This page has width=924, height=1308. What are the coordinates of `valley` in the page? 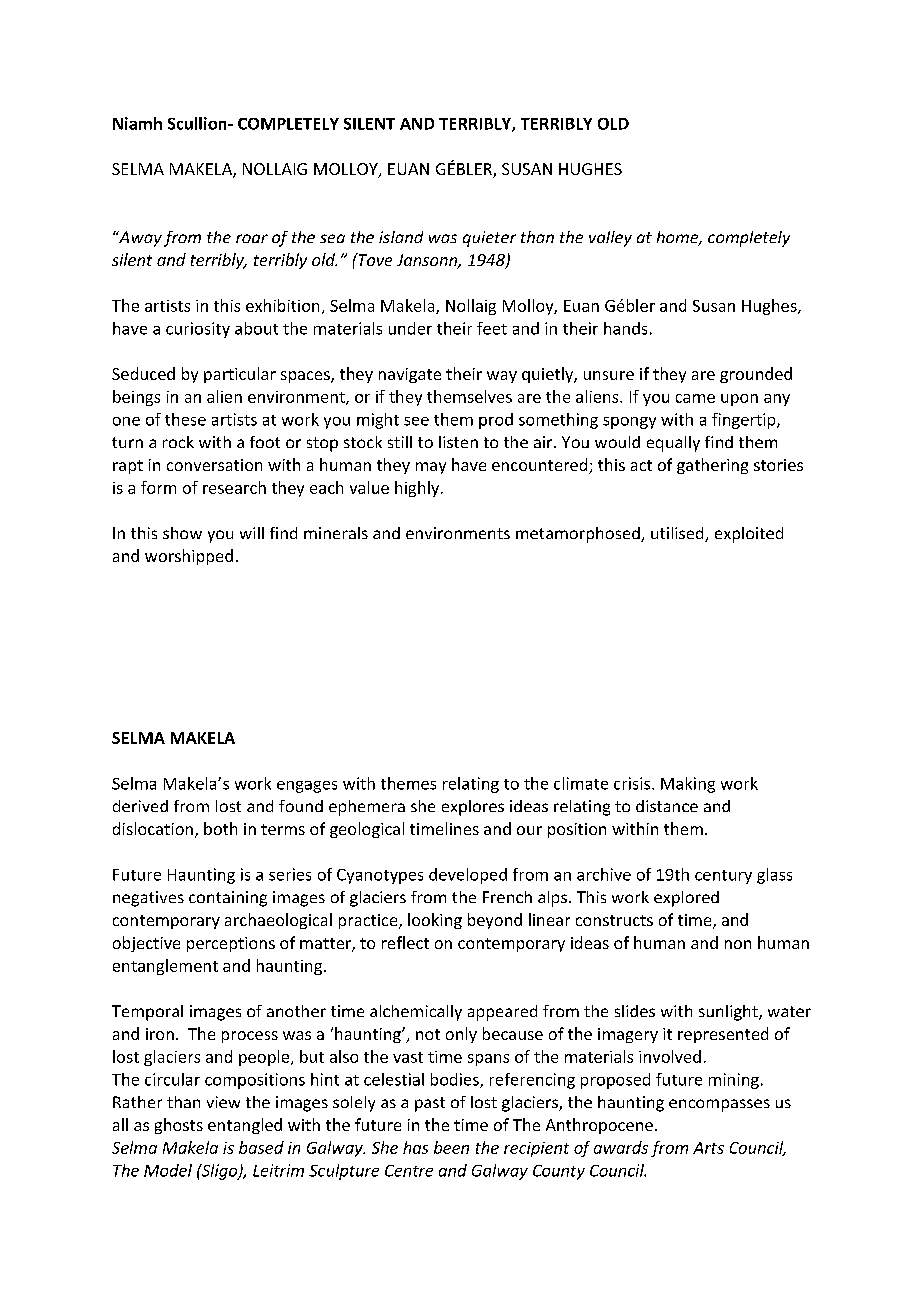 It's located at (610, 239).
